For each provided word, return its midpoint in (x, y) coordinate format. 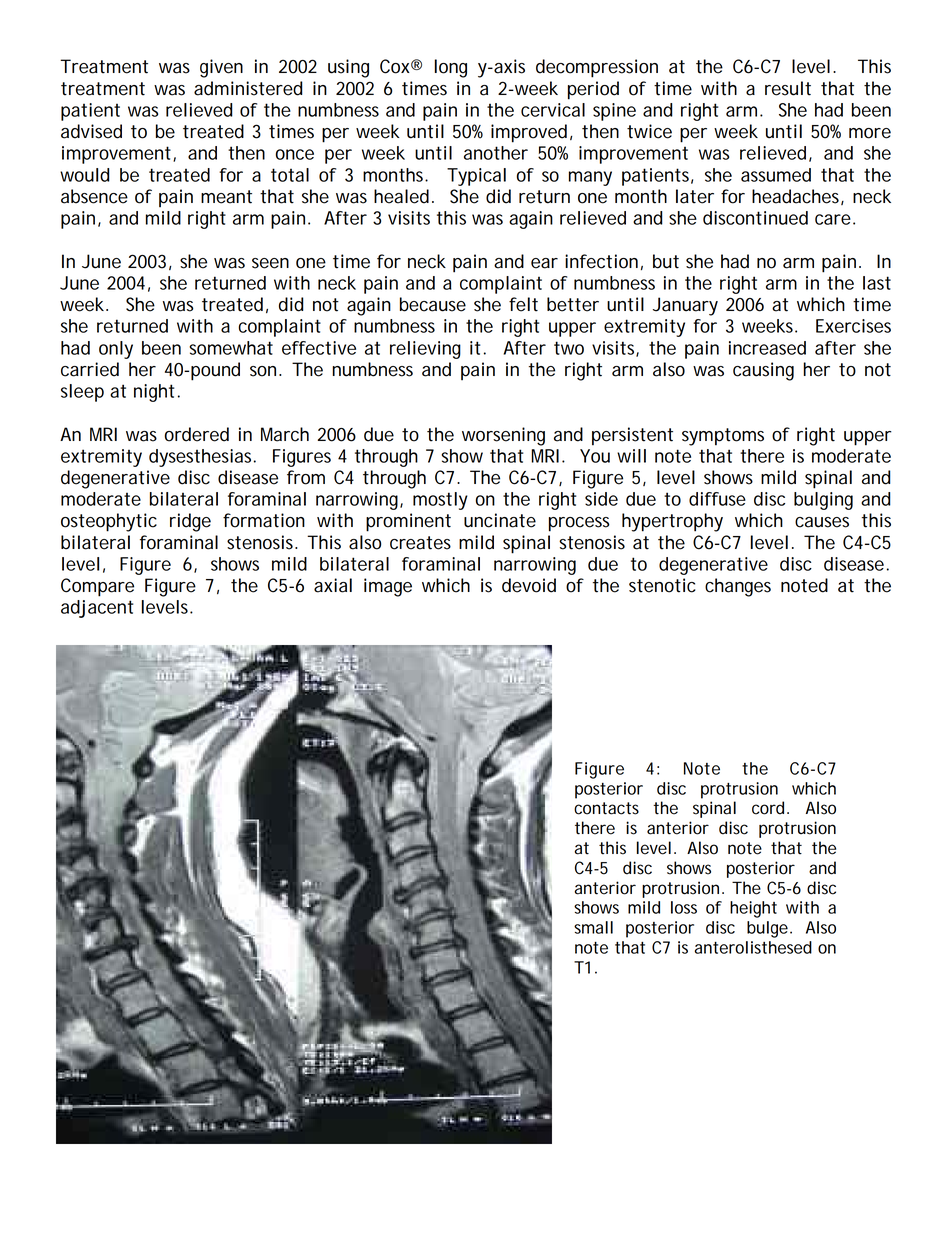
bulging (823, 501)
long (451, 68)
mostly (440, 501)
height (753, 909)
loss (684, 907)
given (221, 68)
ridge (190, 522)
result (788, 88)
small (593, 927)
